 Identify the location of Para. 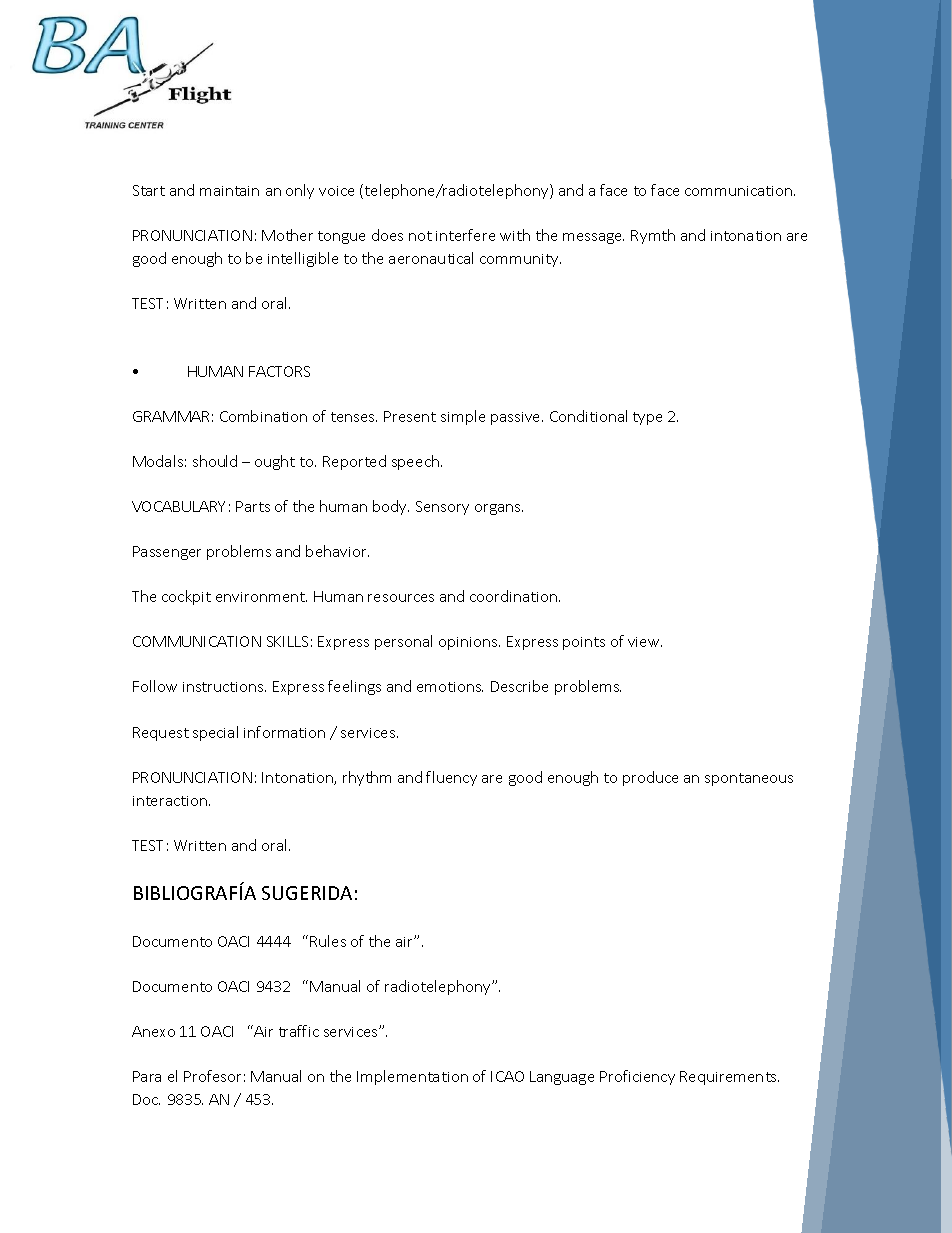
(147, 1076).
